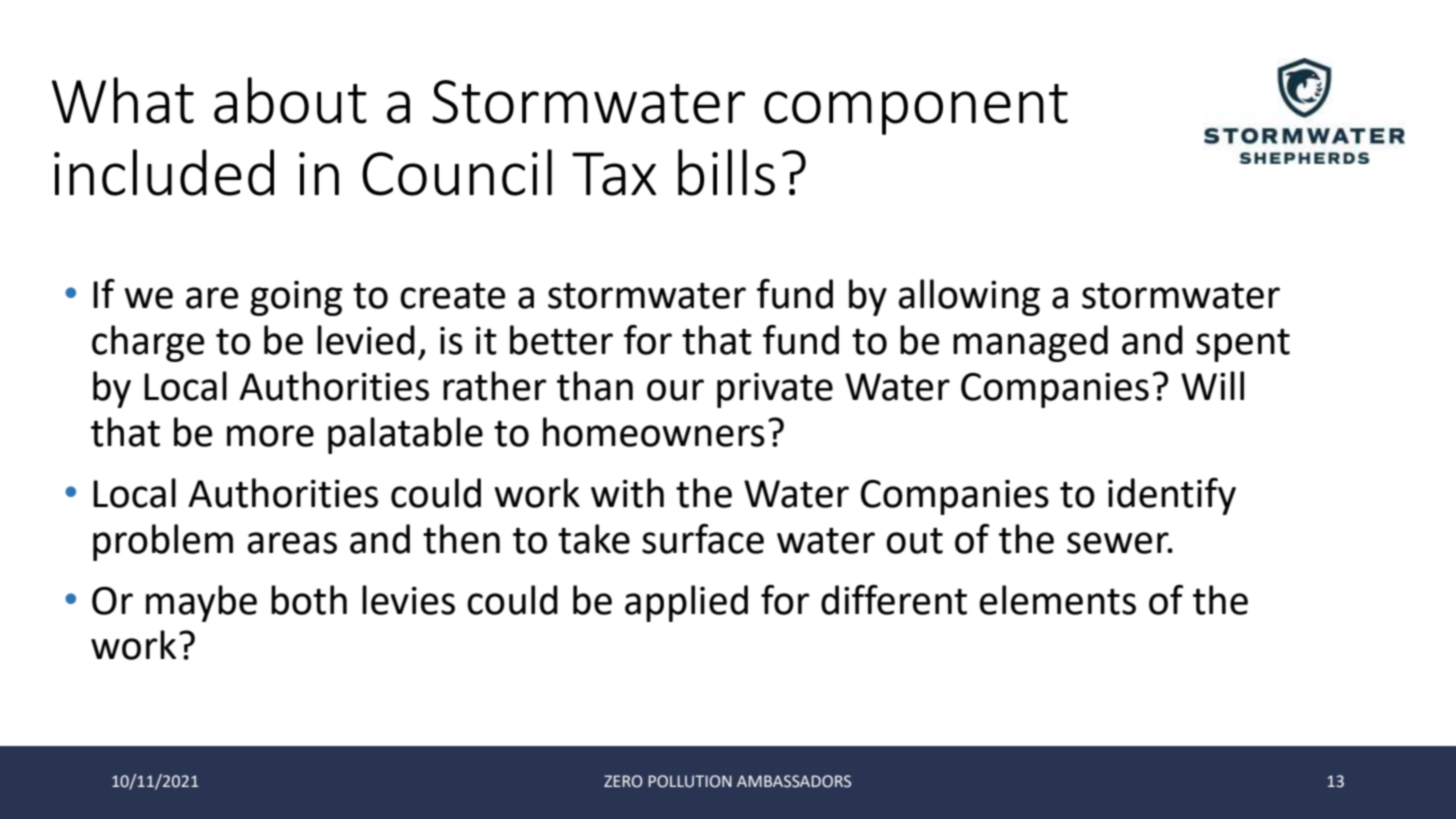 The height and width of the page is (819, 1456). What do you see at coordinates (148, 343) in the page?
I see `charge` at bounding box center [148, 343].
